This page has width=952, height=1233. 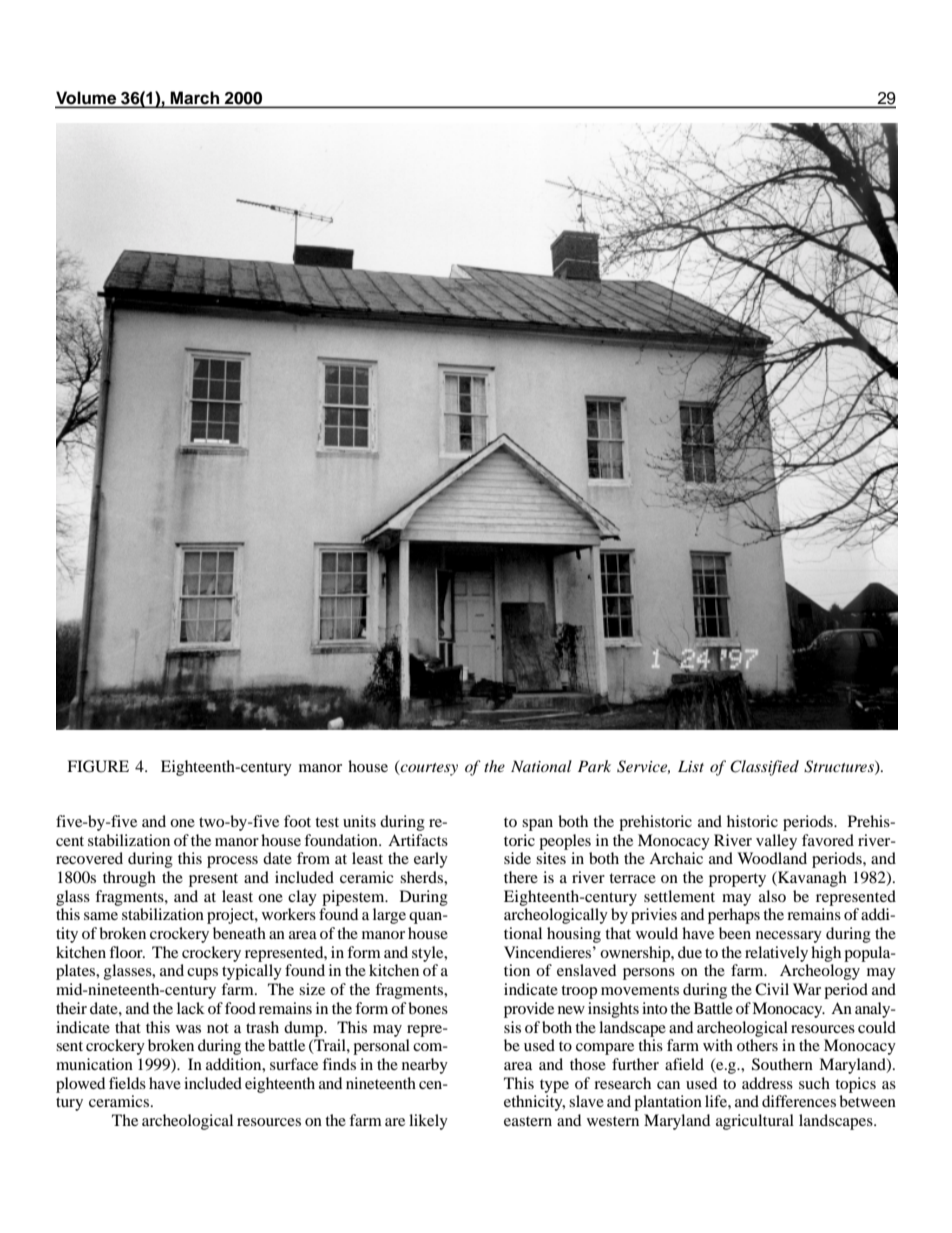 I want to click on List, so click(x=691, y=766).
